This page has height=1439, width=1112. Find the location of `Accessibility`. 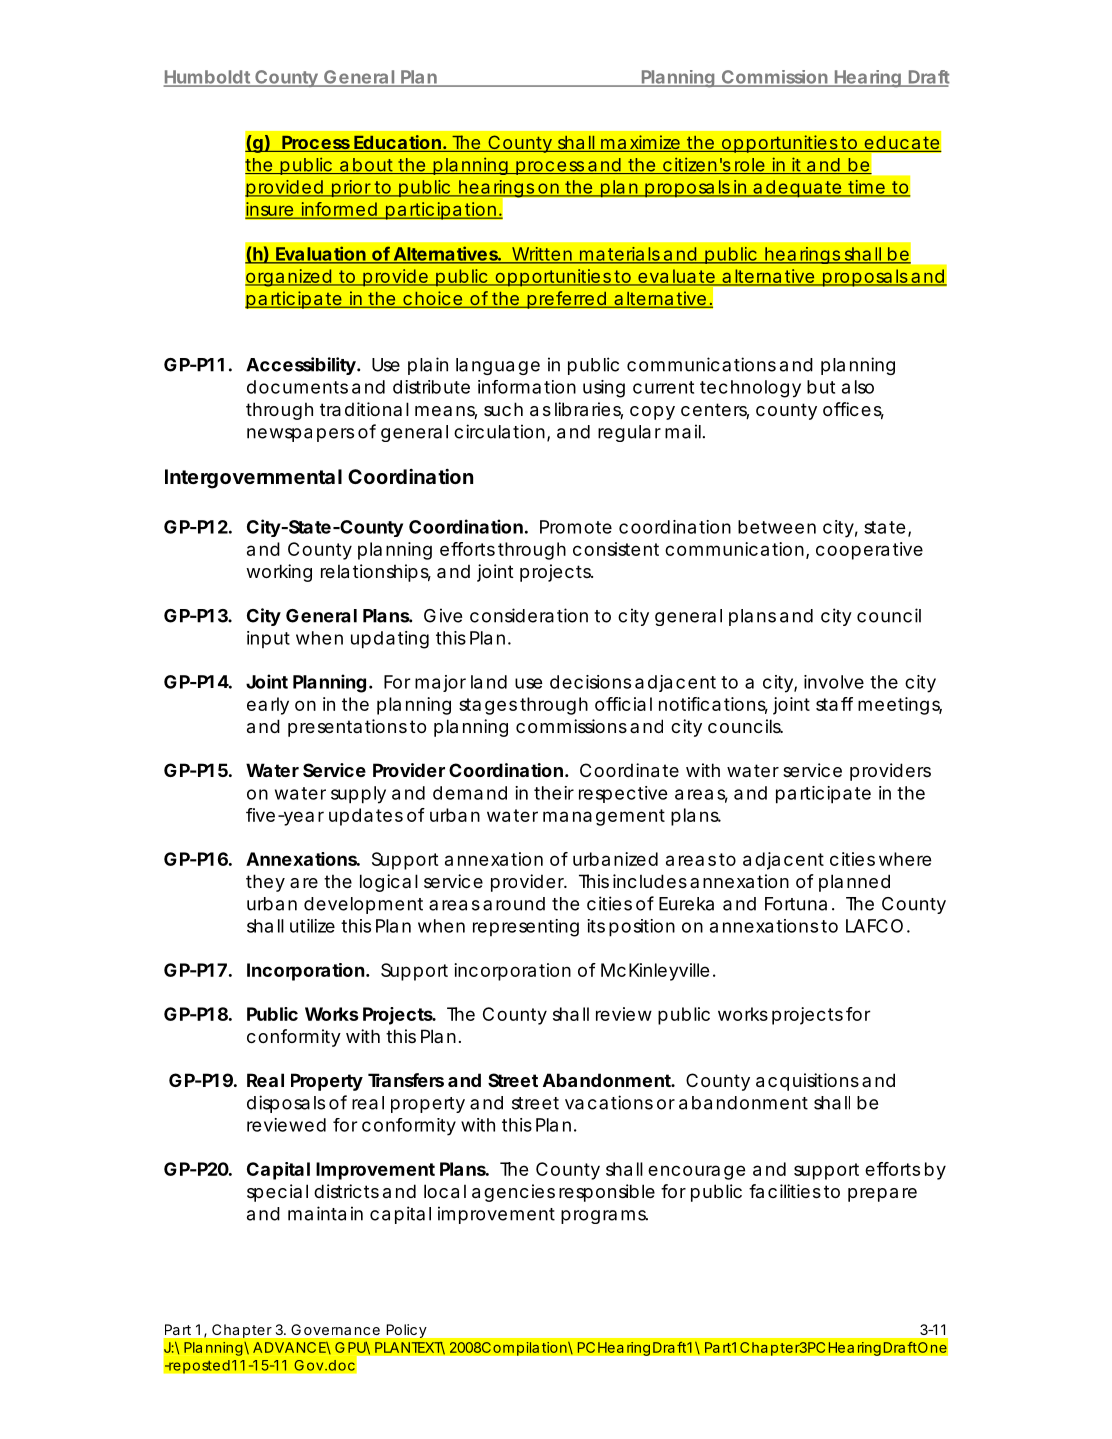

Accessibility is located at coordinates (301, 366).
